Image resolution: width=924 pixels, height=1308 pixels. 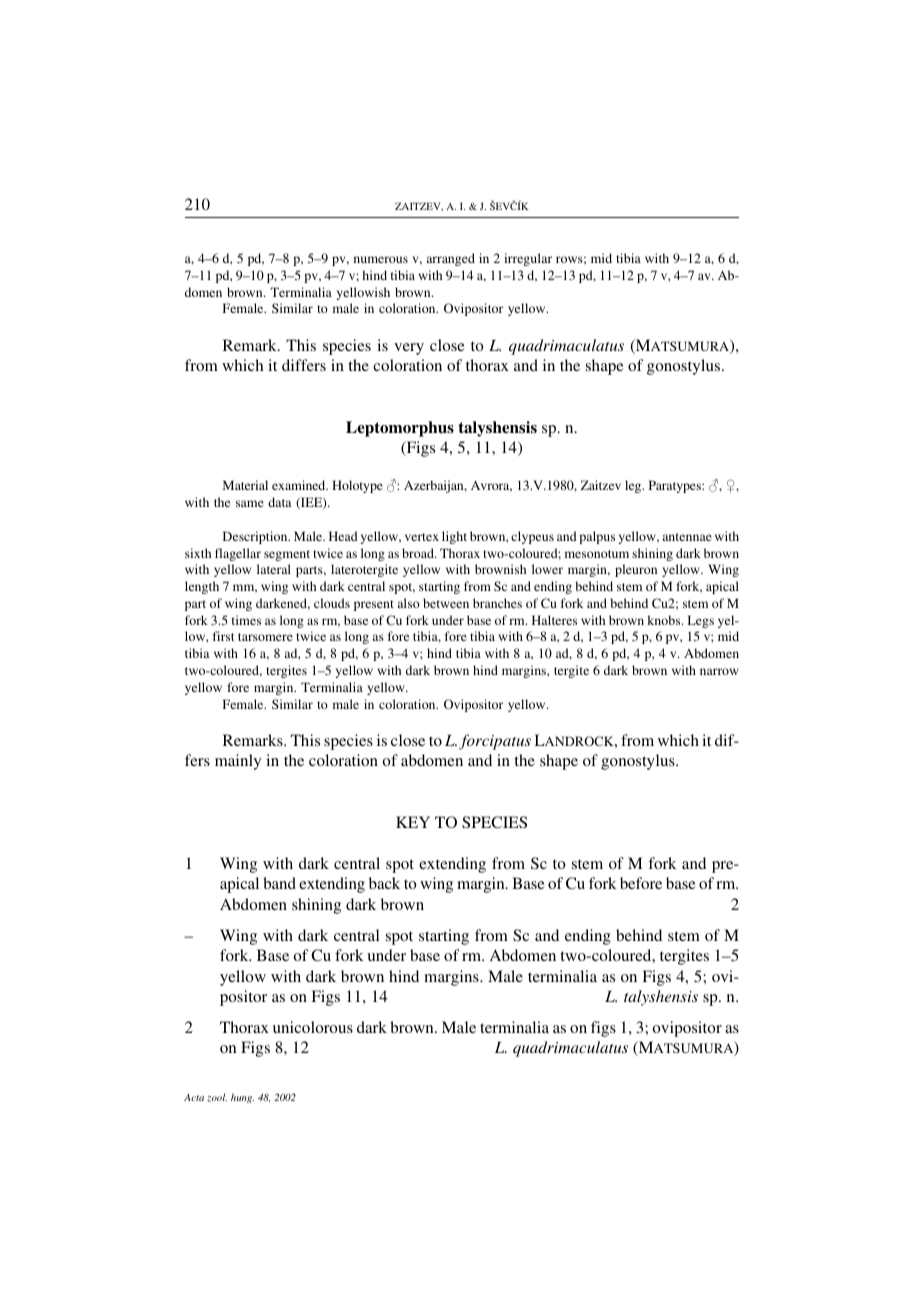 What do you see at coordinates (665, 620) in the document?
I see `knobs` at bounding box center [665, 620].
